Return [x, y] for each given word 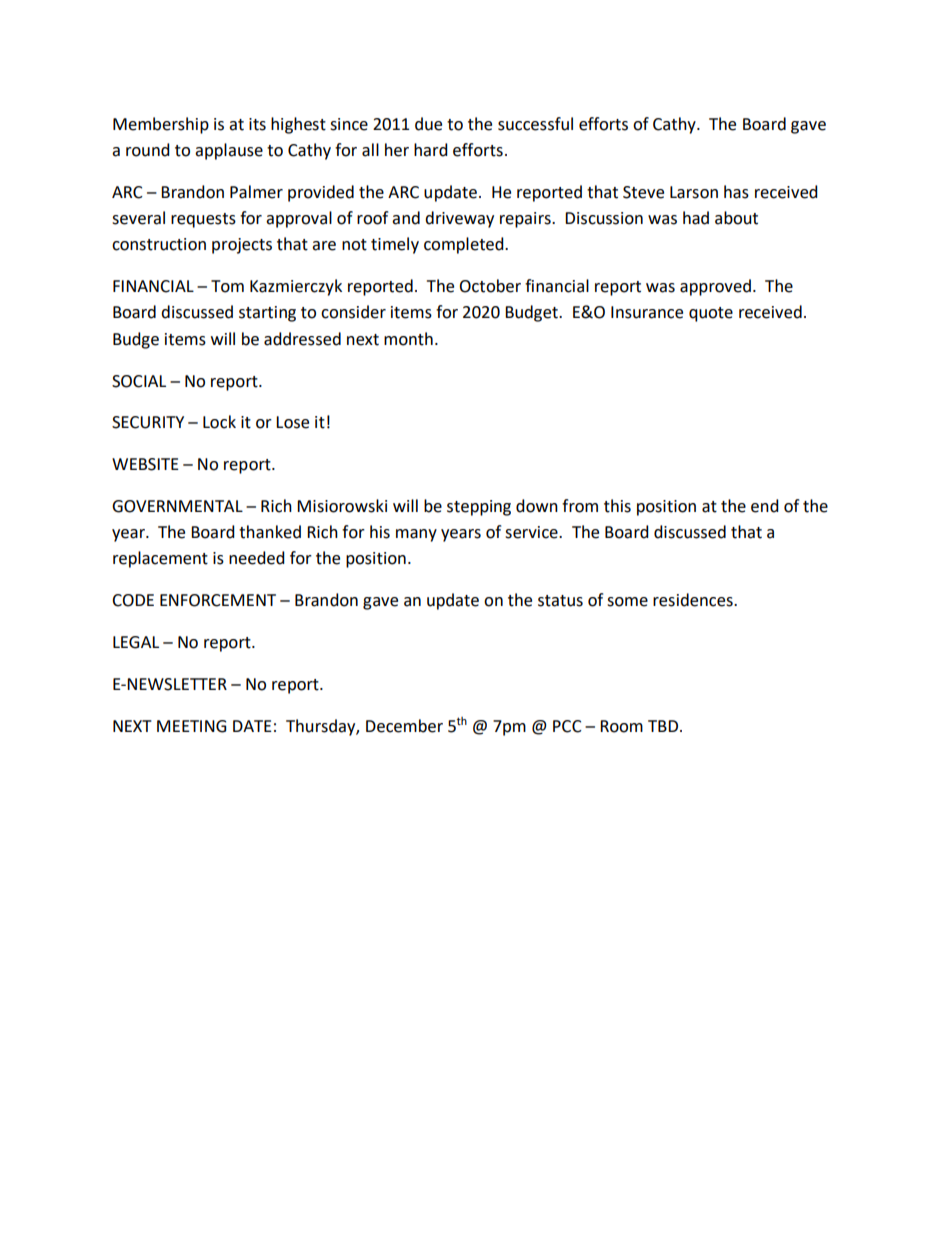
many [416, 535]
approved [715, 287]
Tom [227, 286]
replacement [160, 559]
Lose [292, 422]
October [490, 286]
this [617, 506]
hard [431, 150]
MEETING [191, 726]
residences [694, 600]
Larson [694, 192]
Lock [219, 422]
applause [229, 151]
